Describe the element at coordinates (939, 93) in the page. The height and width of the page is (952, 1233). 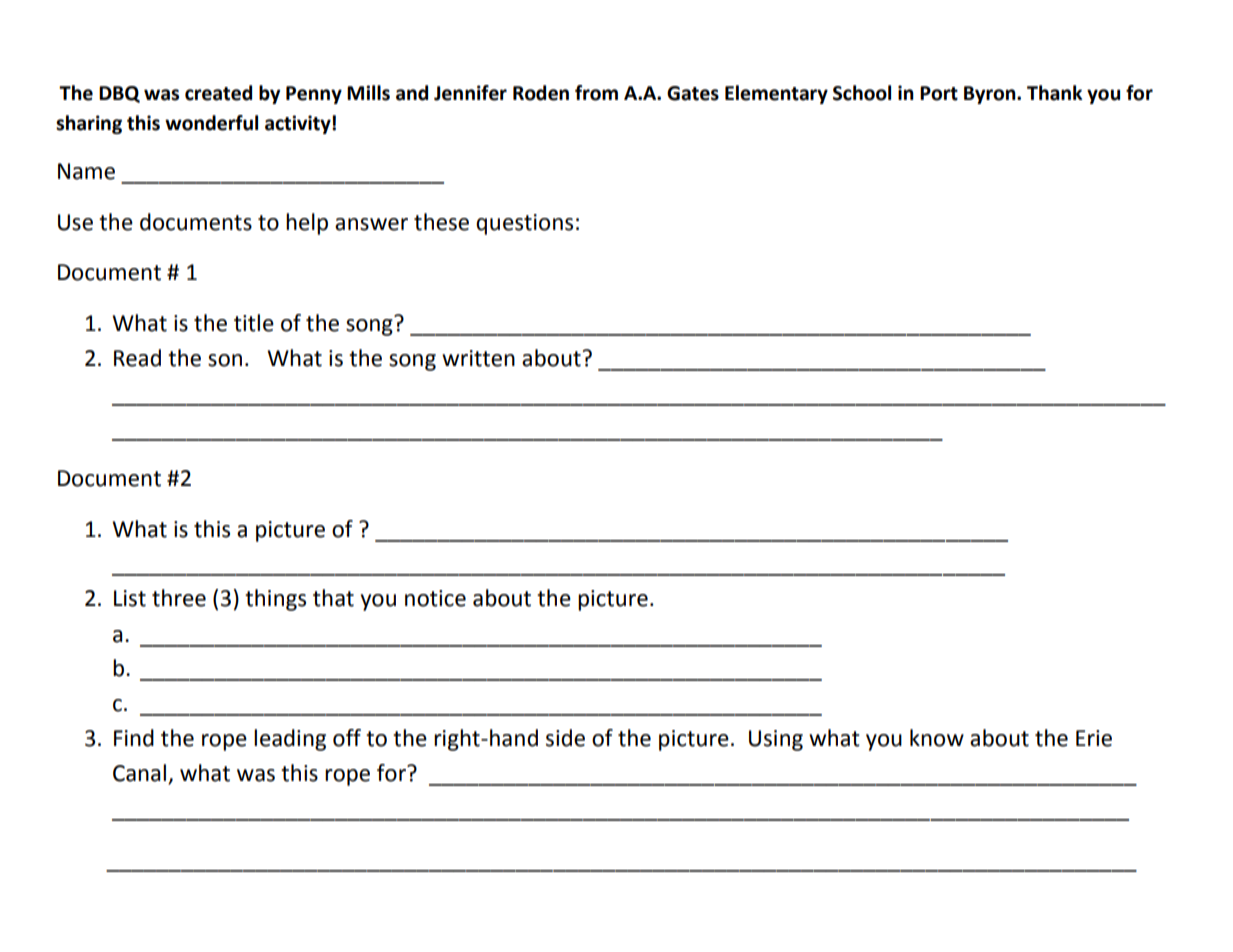
I see `Port` at that location.
